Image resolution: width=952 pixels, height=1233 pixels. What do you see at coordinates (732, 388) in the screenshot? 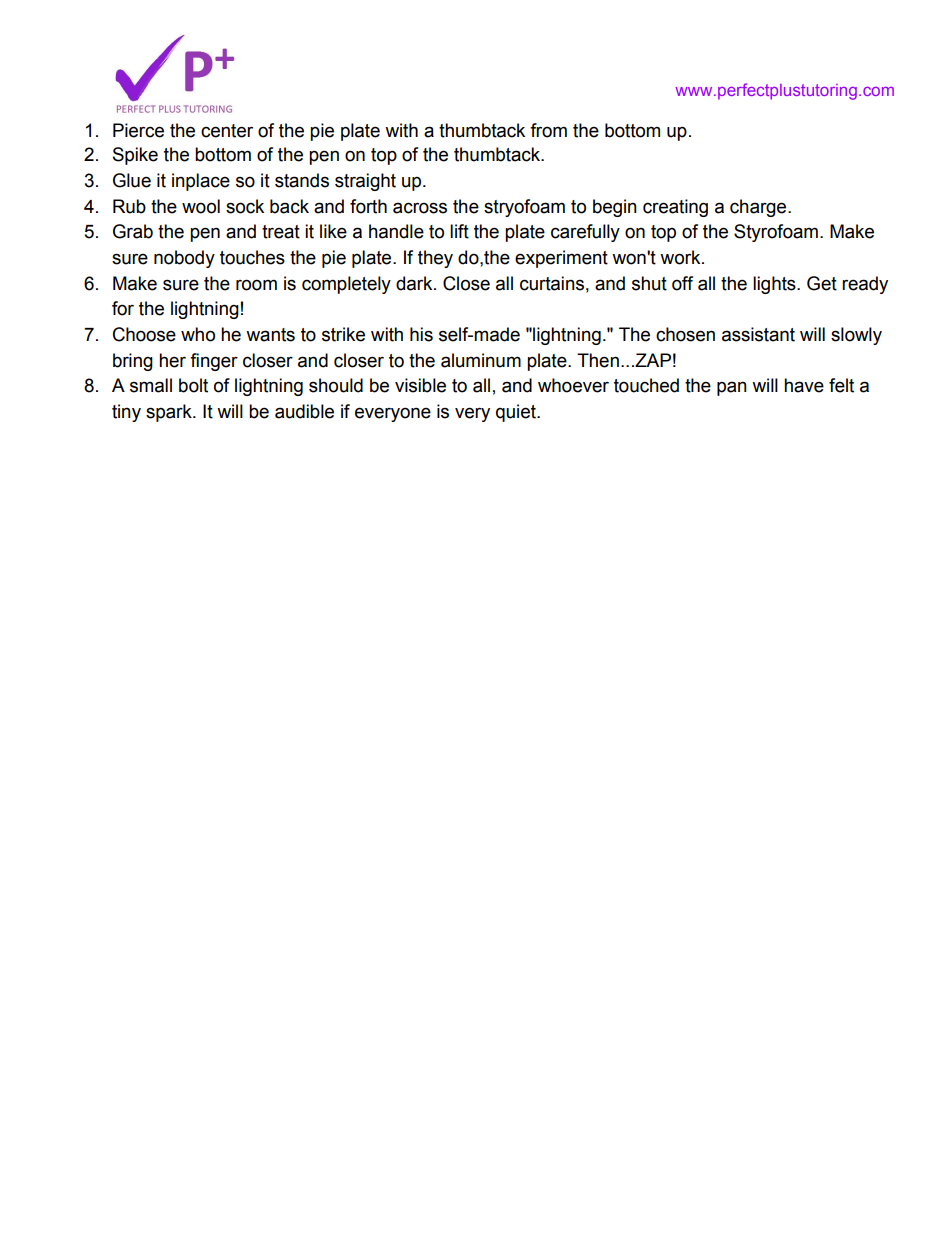
I see `pan` at bounding box center [732, 388].
